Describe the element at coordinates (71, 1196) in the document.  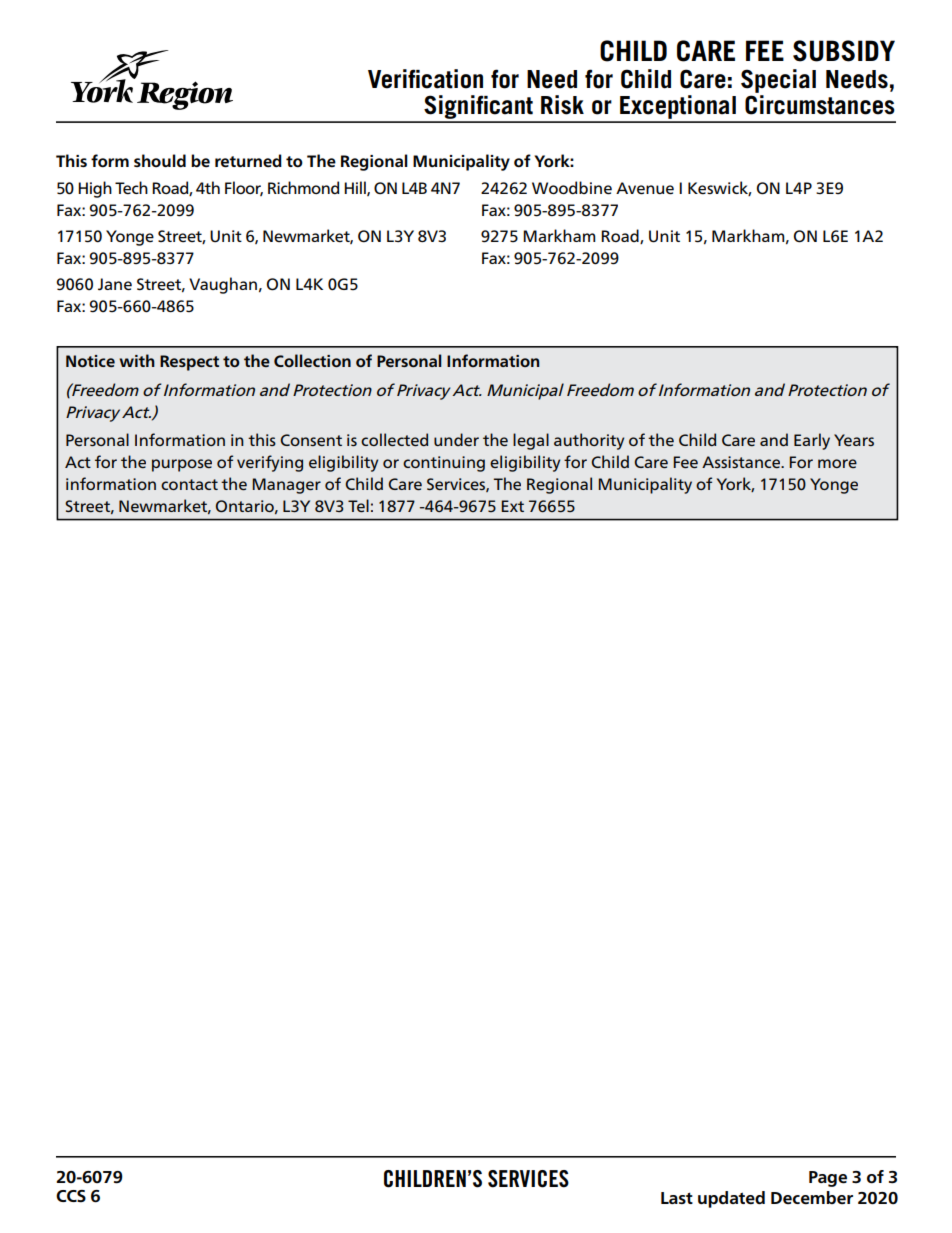
I see `CCS` at that location.
